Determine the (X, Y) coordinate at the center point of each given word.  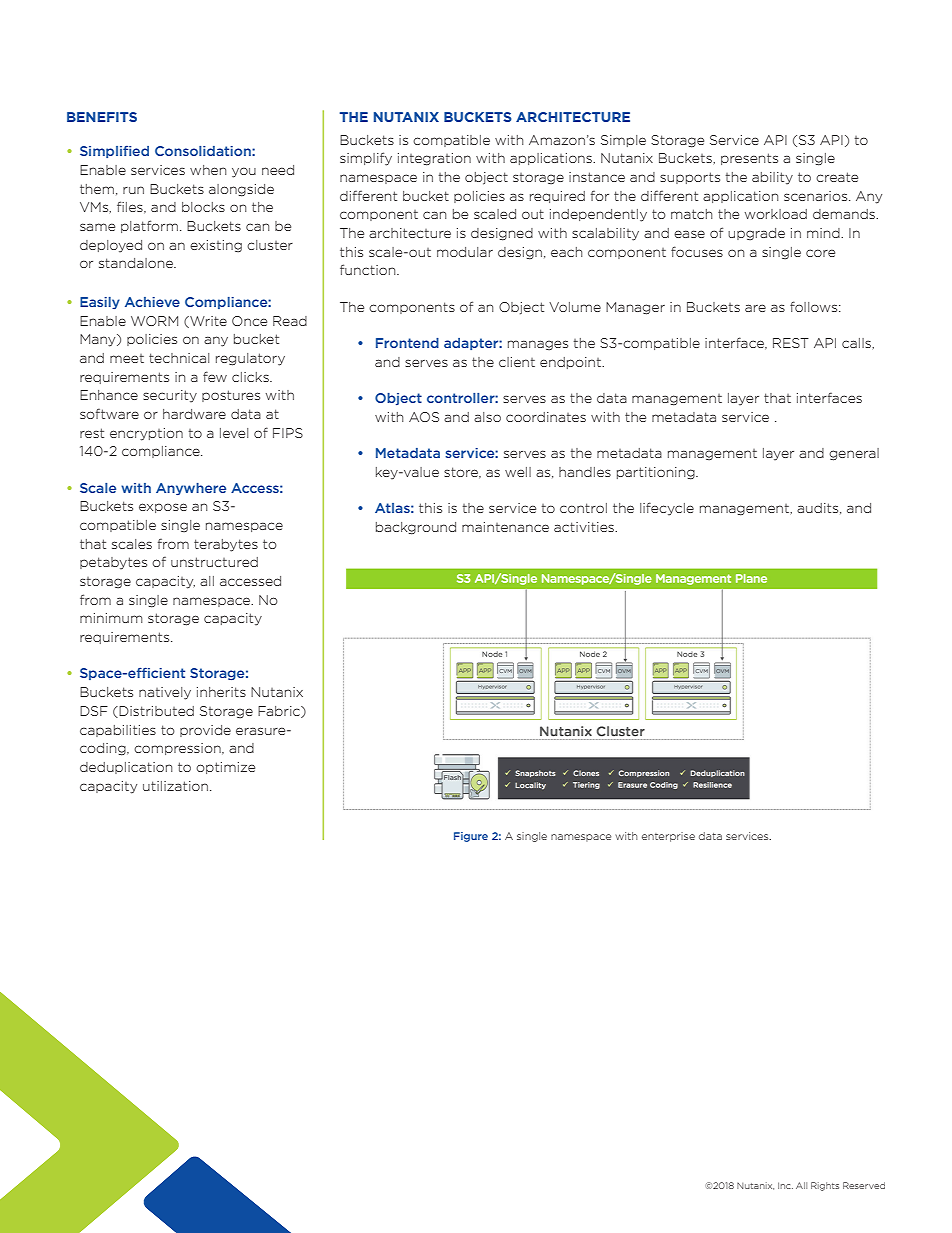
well (518, 472)
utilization (175, 786)
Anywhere (191, 489)
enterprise (668, 837)
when (208, 170)
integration (434, 159)
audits (819, 508)
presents (749, 159)
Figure (471, 837)
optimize (225, 768)
